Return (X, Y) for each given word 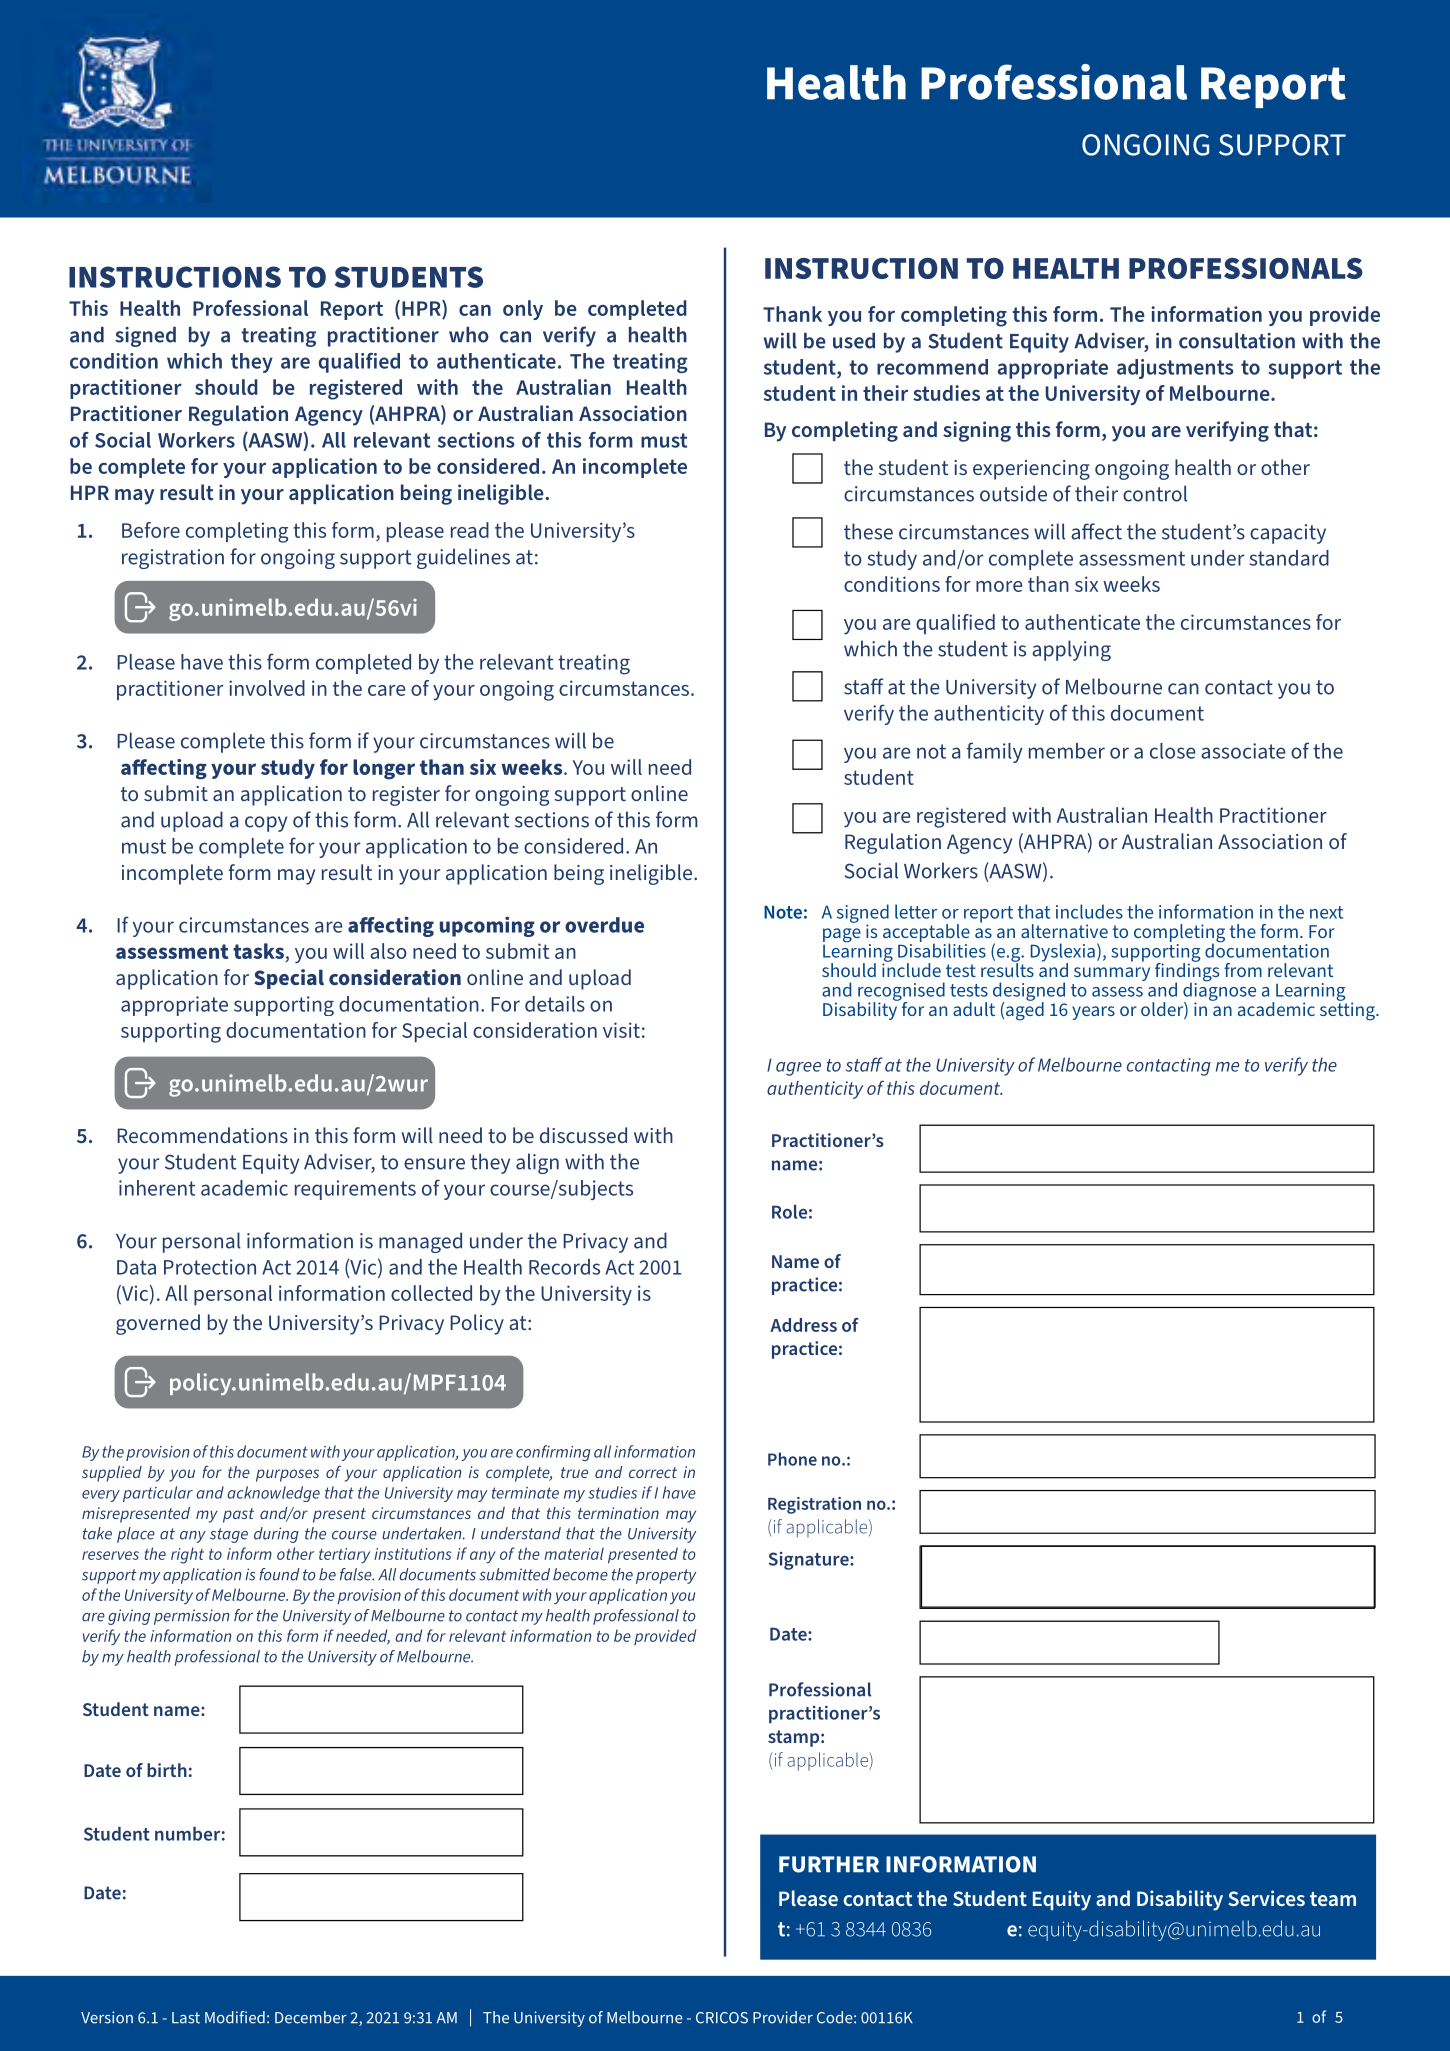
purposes (287, 1475)
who (469, 335)
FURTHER (829, 1864)
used (854, 341)
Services (1266, 1898)
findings (1187, 972)
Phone (792, 1459)
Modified (235, 2017)
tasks (259, 952)
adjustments (1175, 369)
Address (803, 1325)
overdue (604, 925)
